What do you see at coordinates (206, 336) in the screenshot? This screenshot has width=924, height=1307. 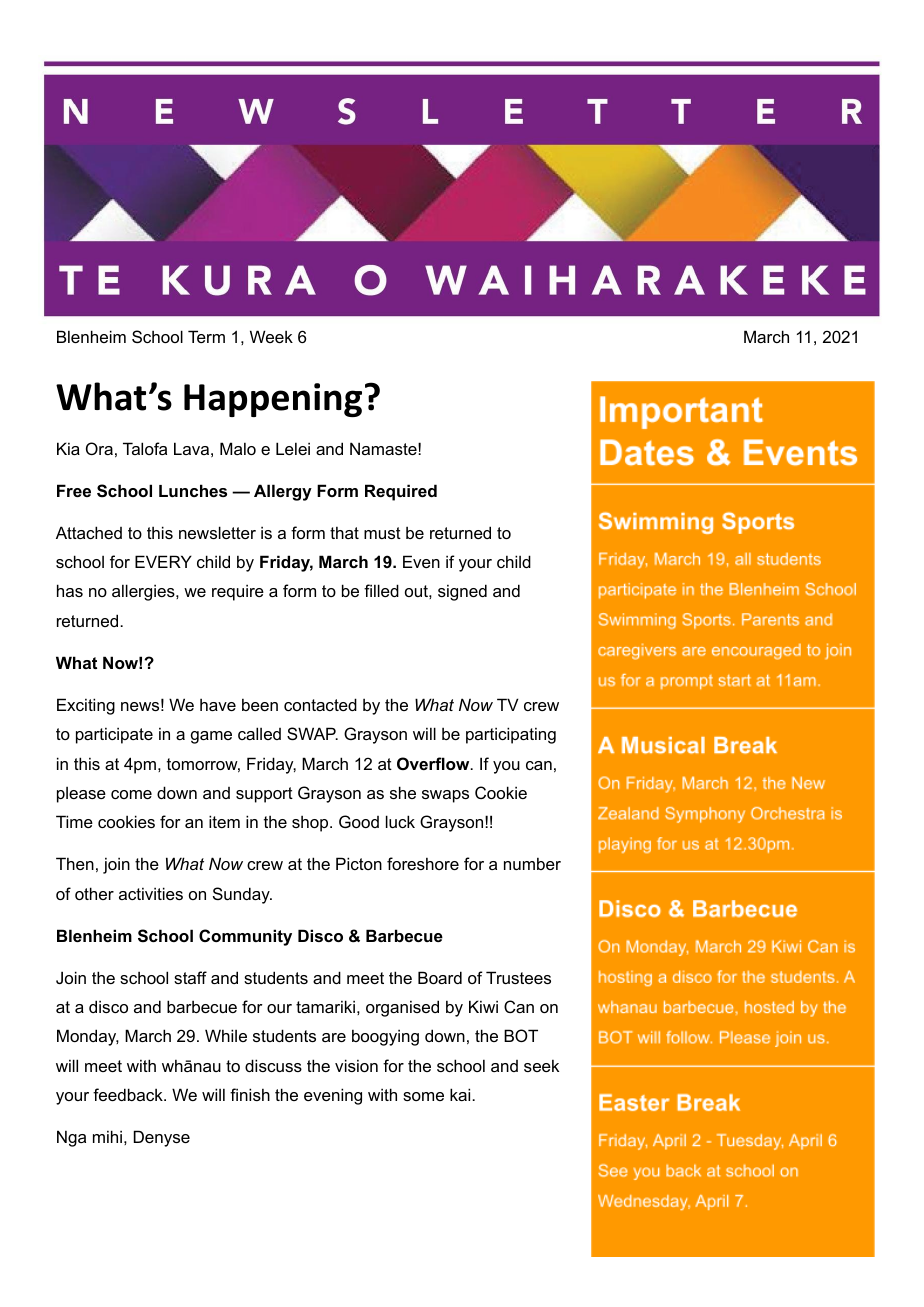 I see `Term` at bounding box center [206, 336].
